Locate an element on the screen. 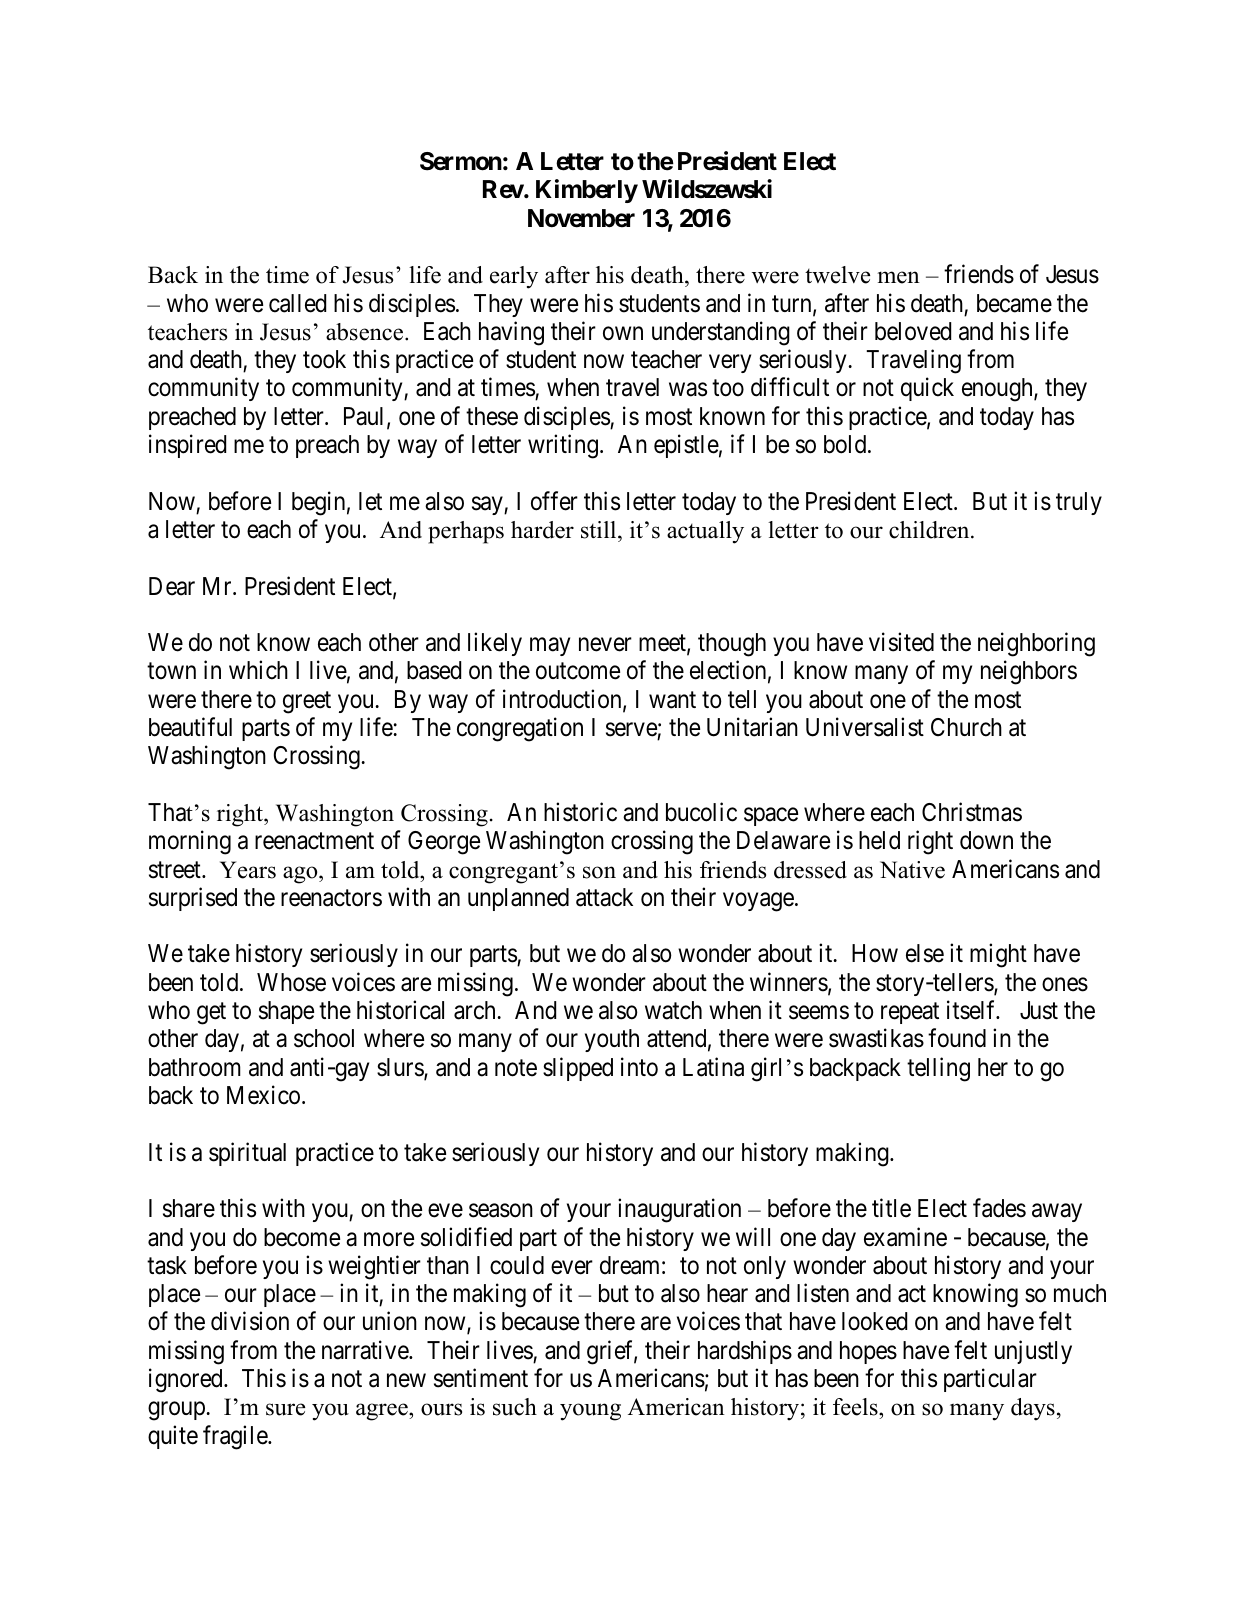 The image size is (1255, 1624). inspired is located at coordinates (187, 446).
